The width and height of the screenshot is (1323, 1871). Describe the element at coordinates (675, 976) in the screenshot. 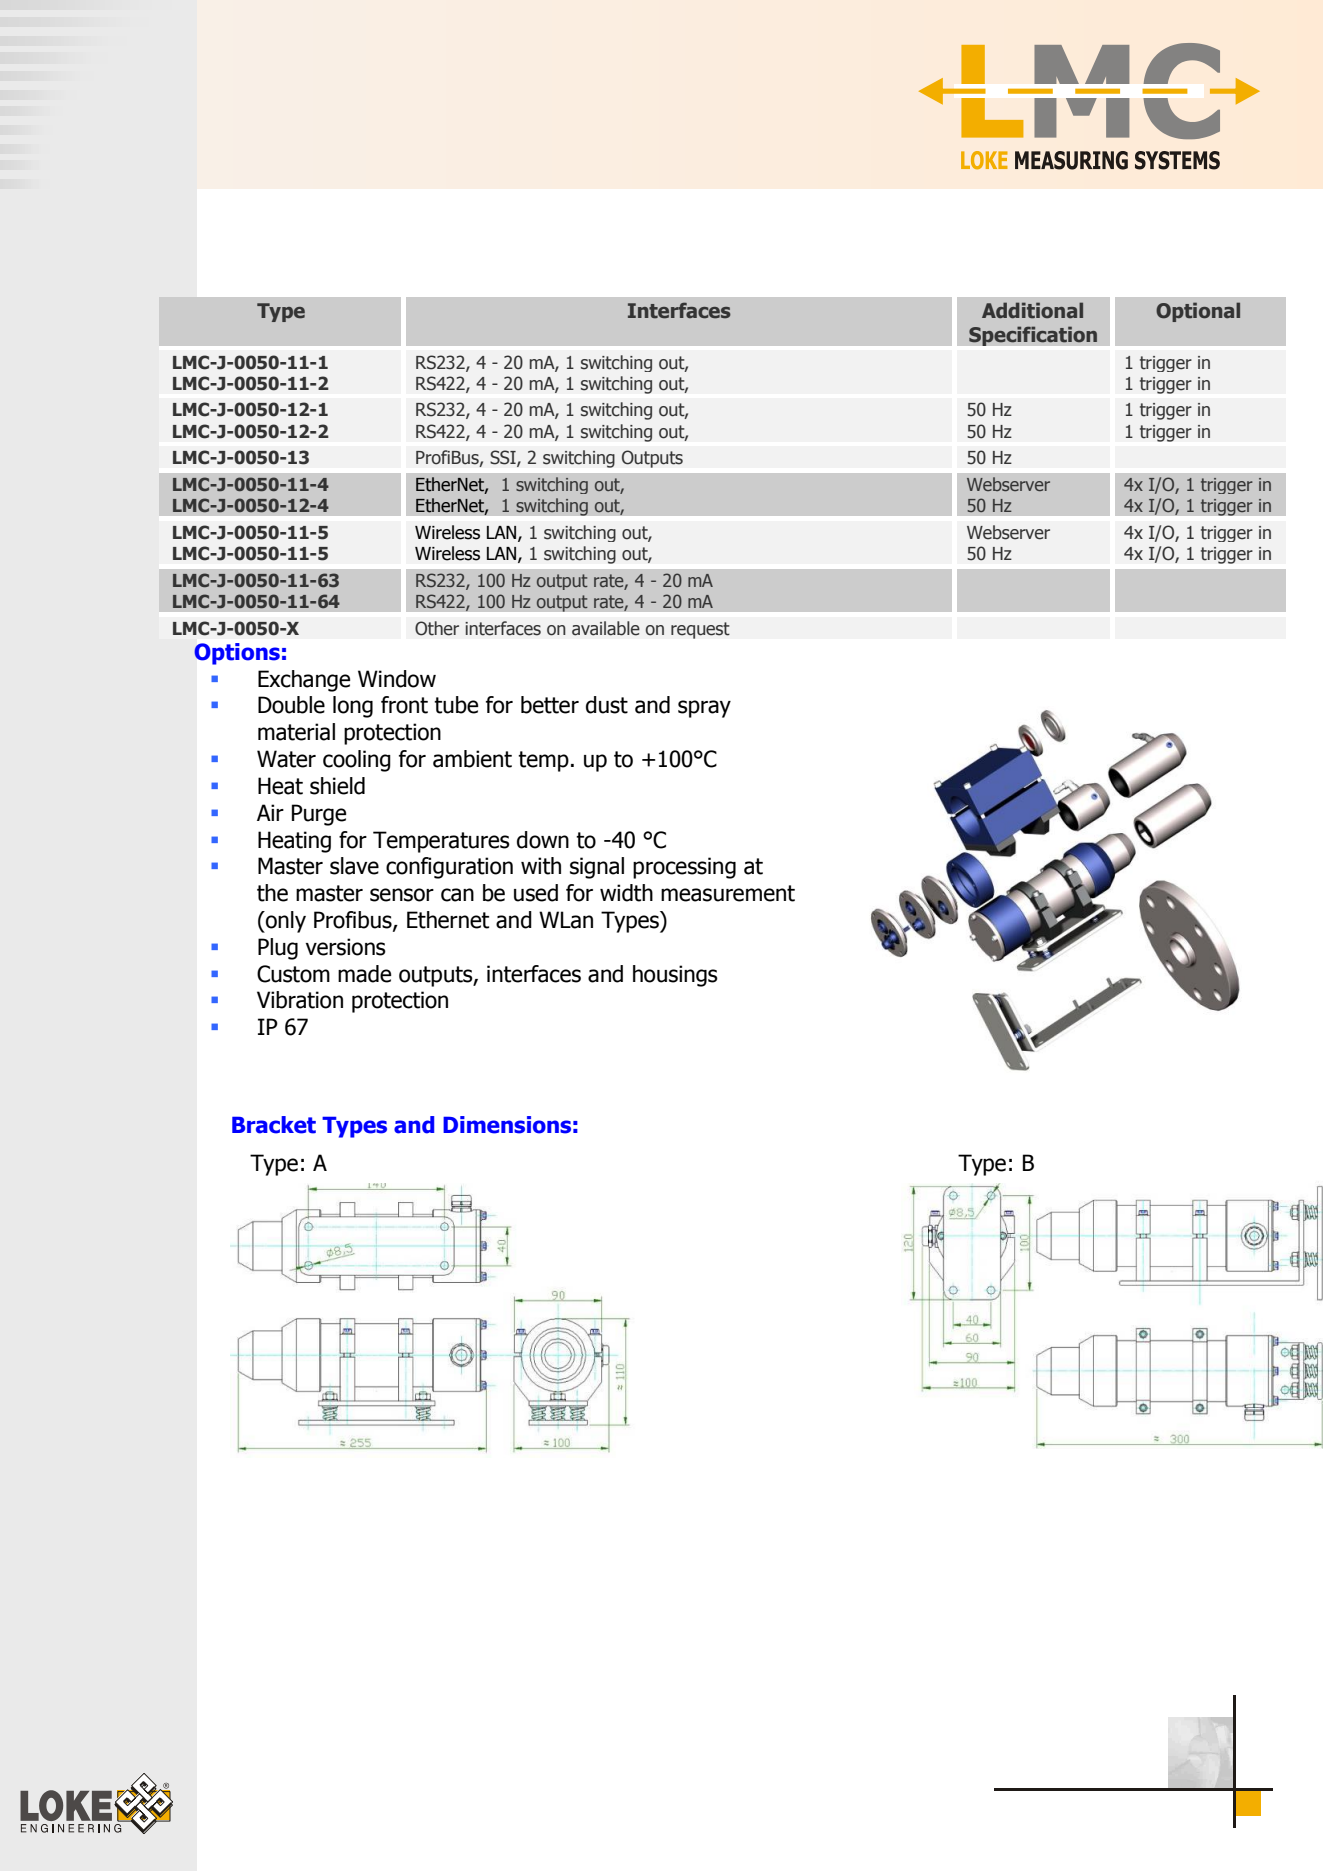

I see `housings` at that location.
